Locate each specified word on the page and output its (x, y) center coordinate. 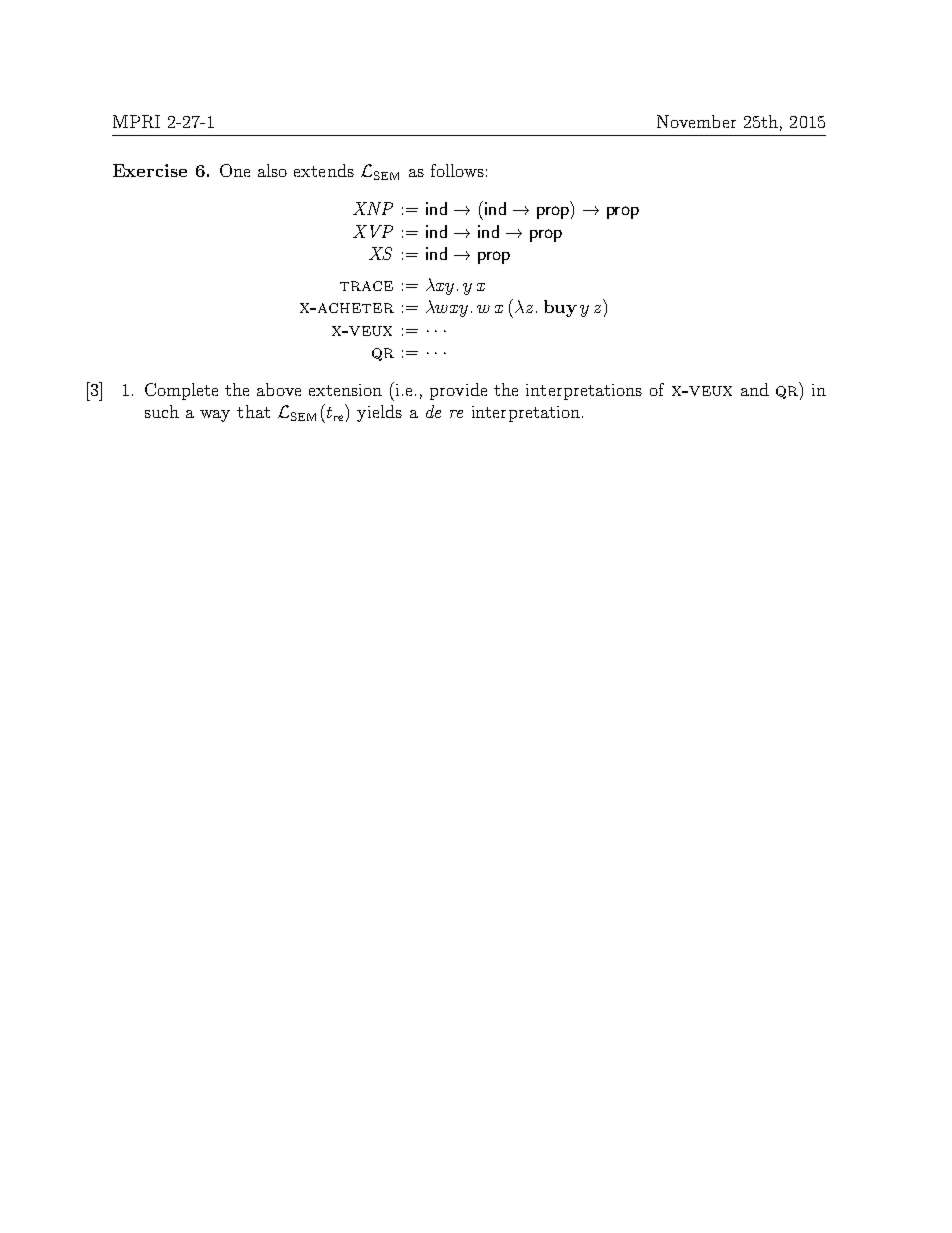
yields (379, 413)
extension (345, 390)
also (272, 170)
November (696, 121)
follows (457, 170)
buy (560, 308)
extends (324, 170)
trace (366, 286)
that (253, 411)
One (235, 170)
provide (458, 391)
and (755, 389)
